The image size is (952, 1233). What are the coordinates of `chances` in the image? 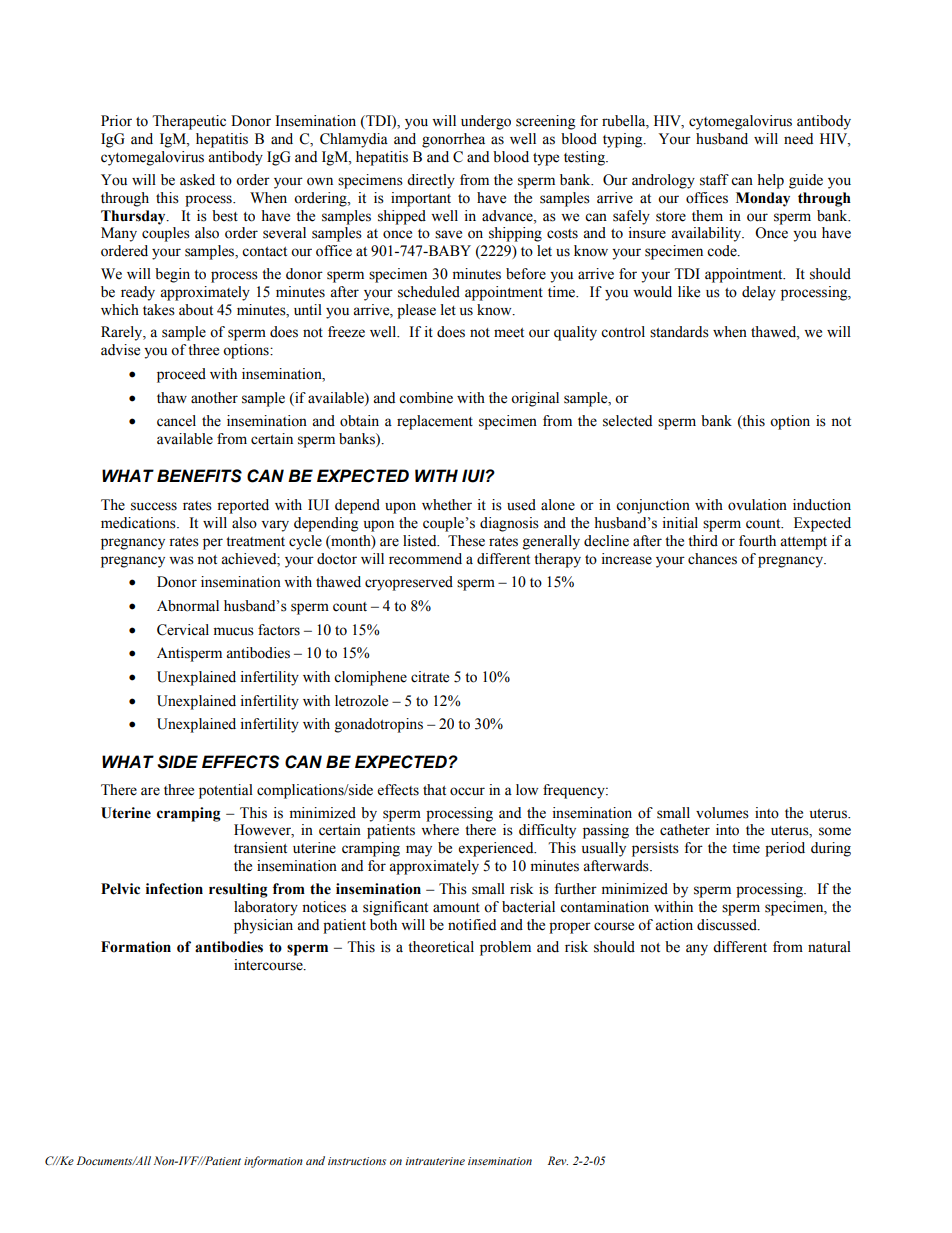 It's located at (712, 559).
